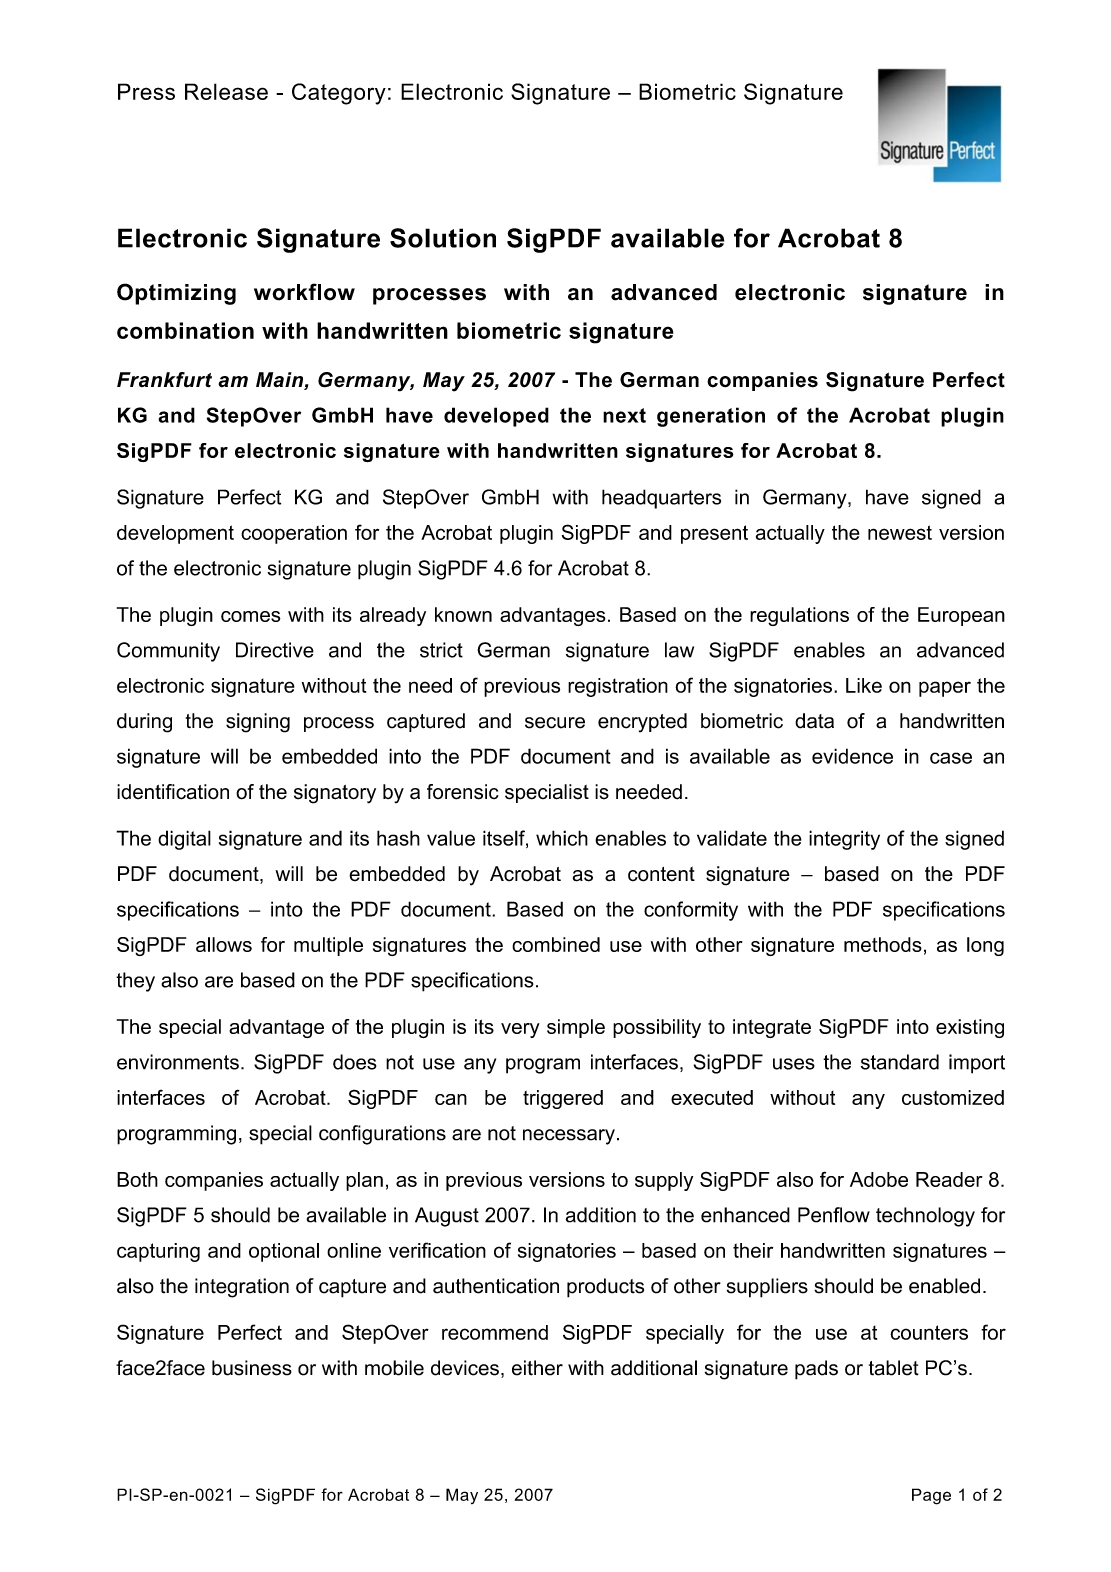 The width and height of the screenshot is (1111, 1572). What do you see at coordinates (294, 534) in the screenshot?
I see `cooperation` at bounding box center [294, 534].
